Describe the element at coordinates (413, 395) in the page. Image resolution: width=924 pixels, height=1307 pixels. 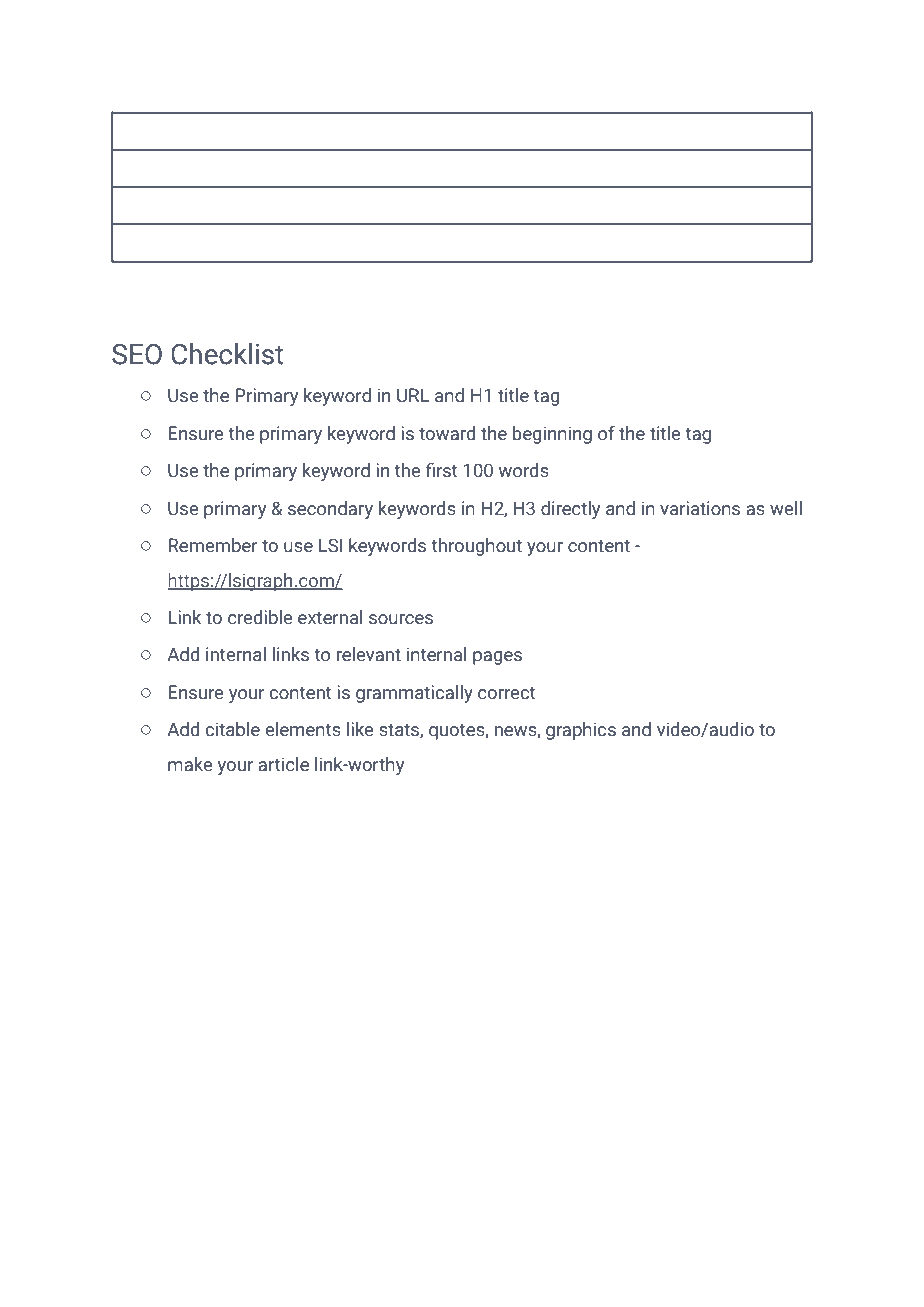
I see `URL` at that location.
